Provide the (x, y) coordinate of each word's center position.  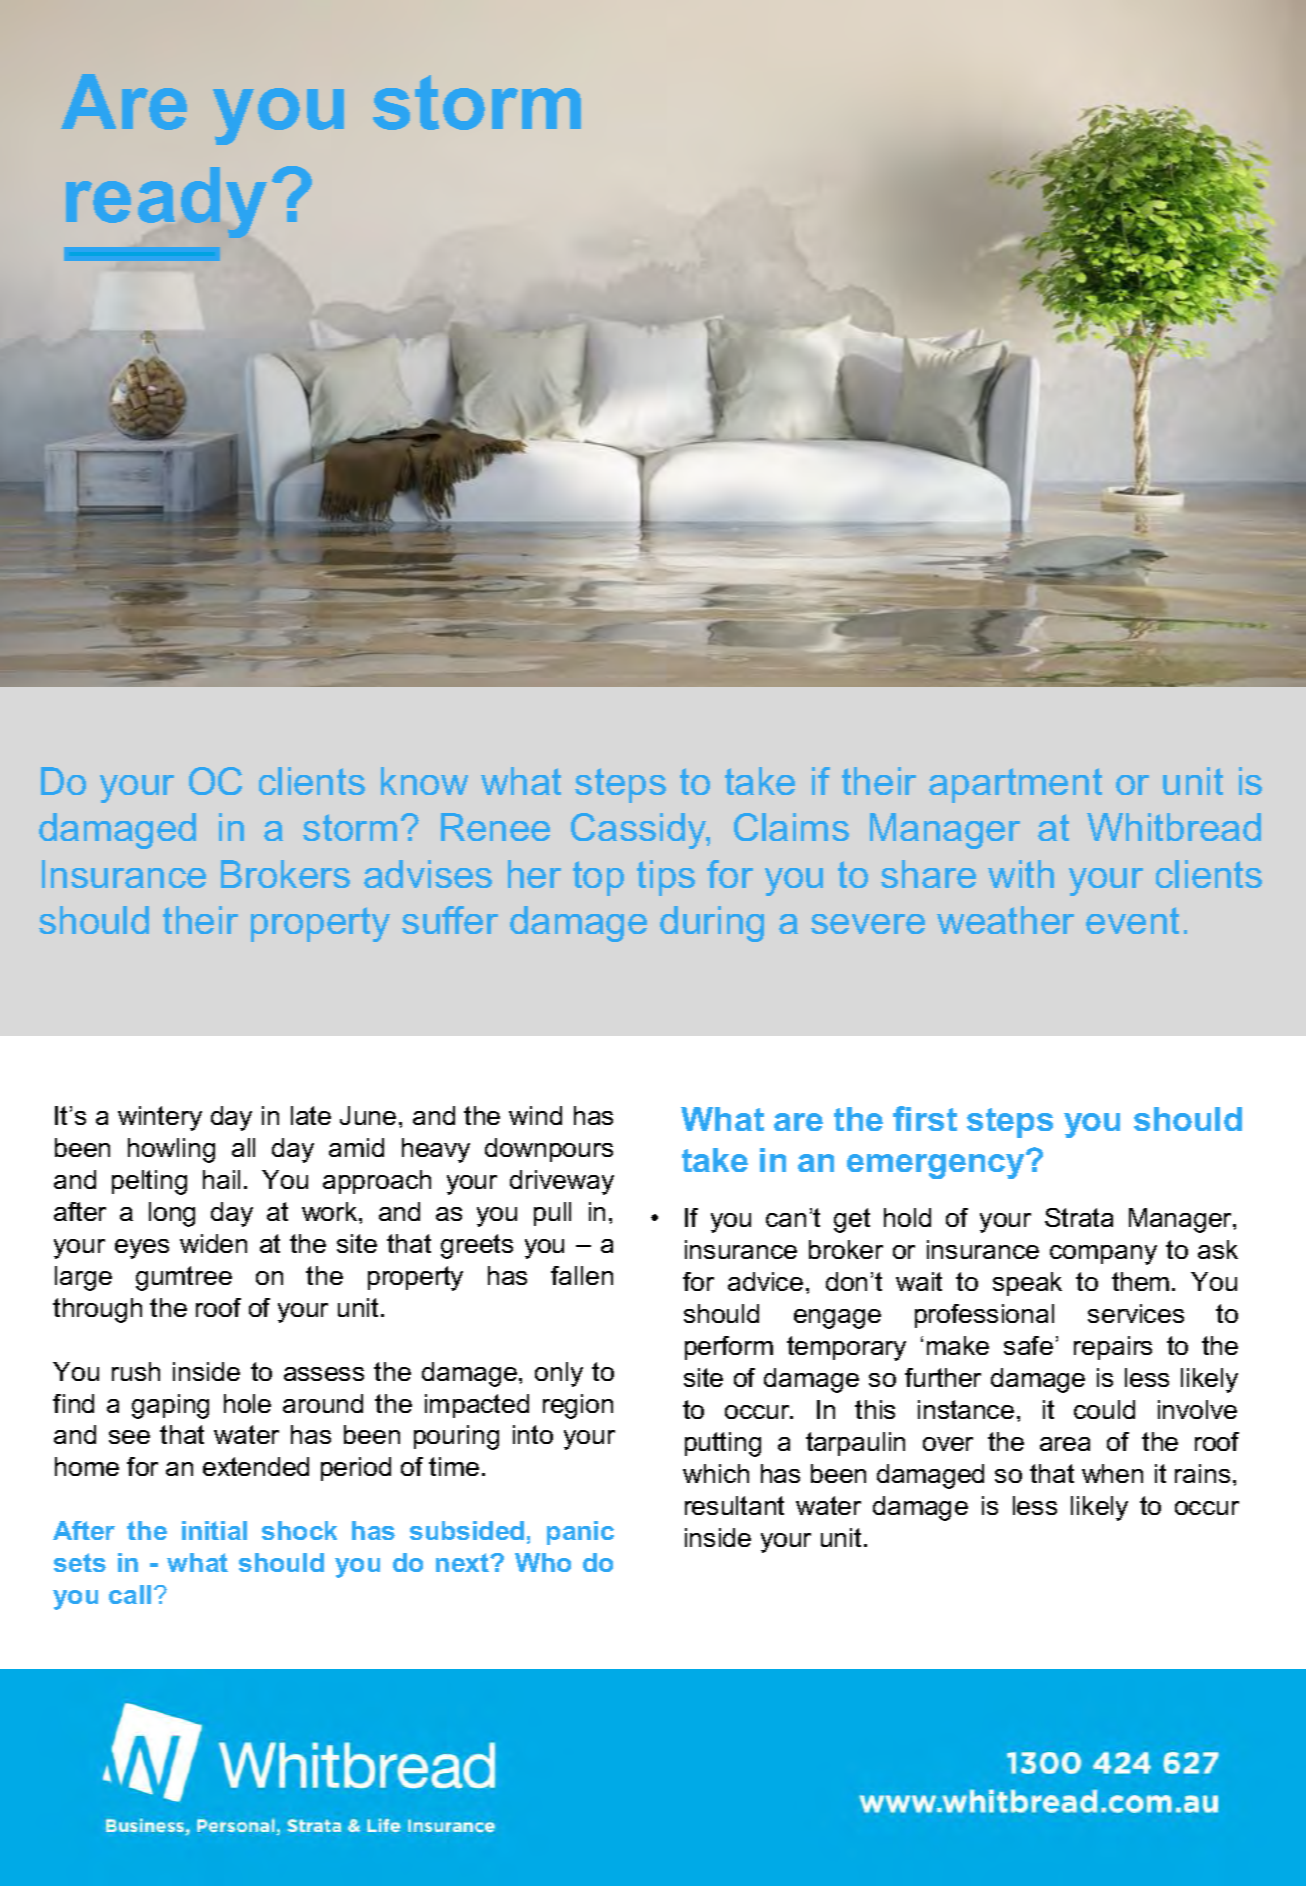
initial (214, 1530)
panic (580, 1533)
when (1112, 1473)
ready (166, 202)
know (424, 781)
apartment (1015, 785)
